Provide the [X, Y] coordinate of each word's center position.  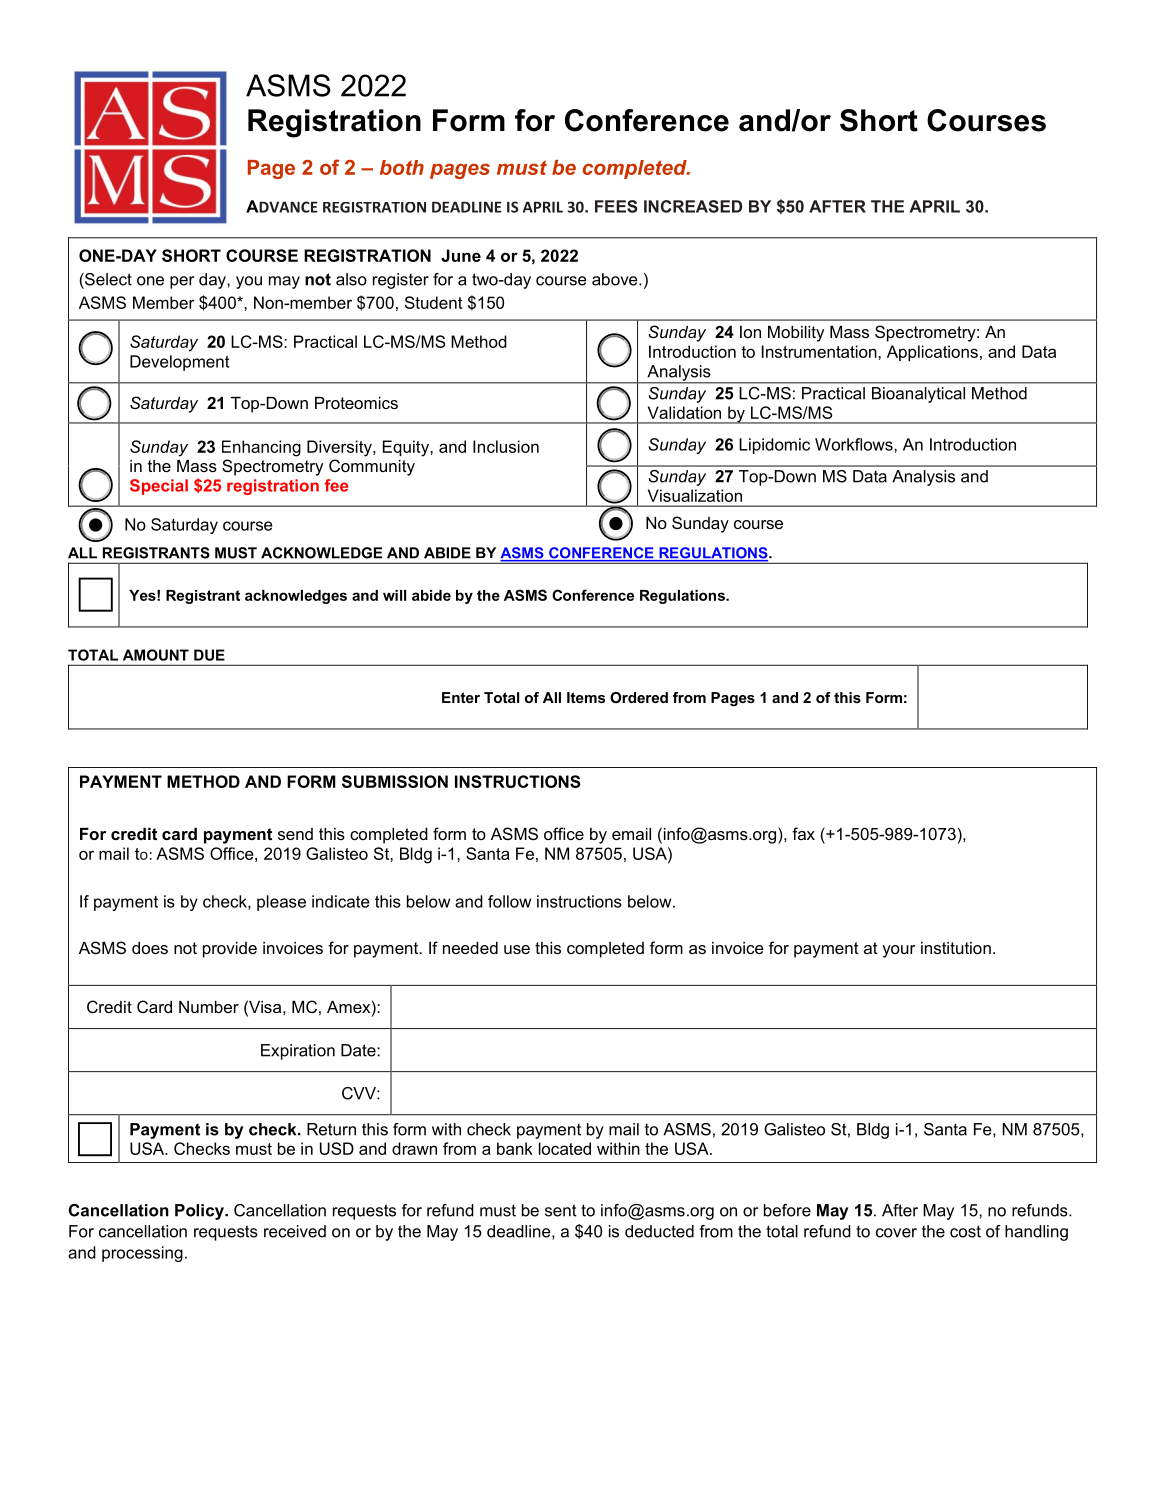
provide [230, 950]
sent [561, 1210]
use [517, 949]
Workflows [855, 444]
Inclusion [506, 446]
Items [586, 697]
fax [803, 833]
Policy [200, 1212]
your [898, 951]
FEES [616, 206]
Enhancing [261, 448]
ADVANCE [282, 206]
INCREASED [693, 206]
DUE [209, 655]
